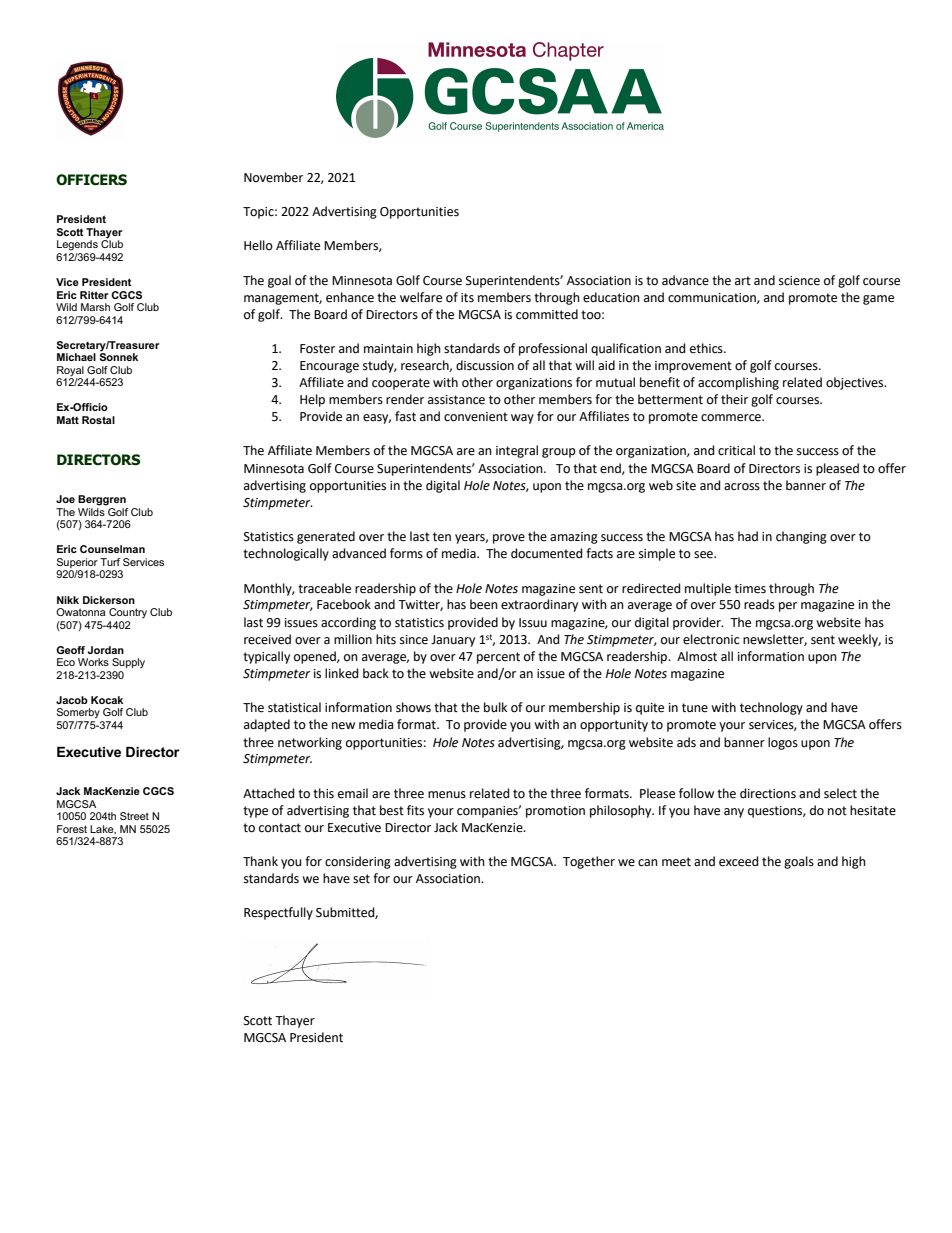 This screenshot has width=952, height=1233. Describe the element at coordinates (361, 879) in the screenshot. I see `set` at that location.
